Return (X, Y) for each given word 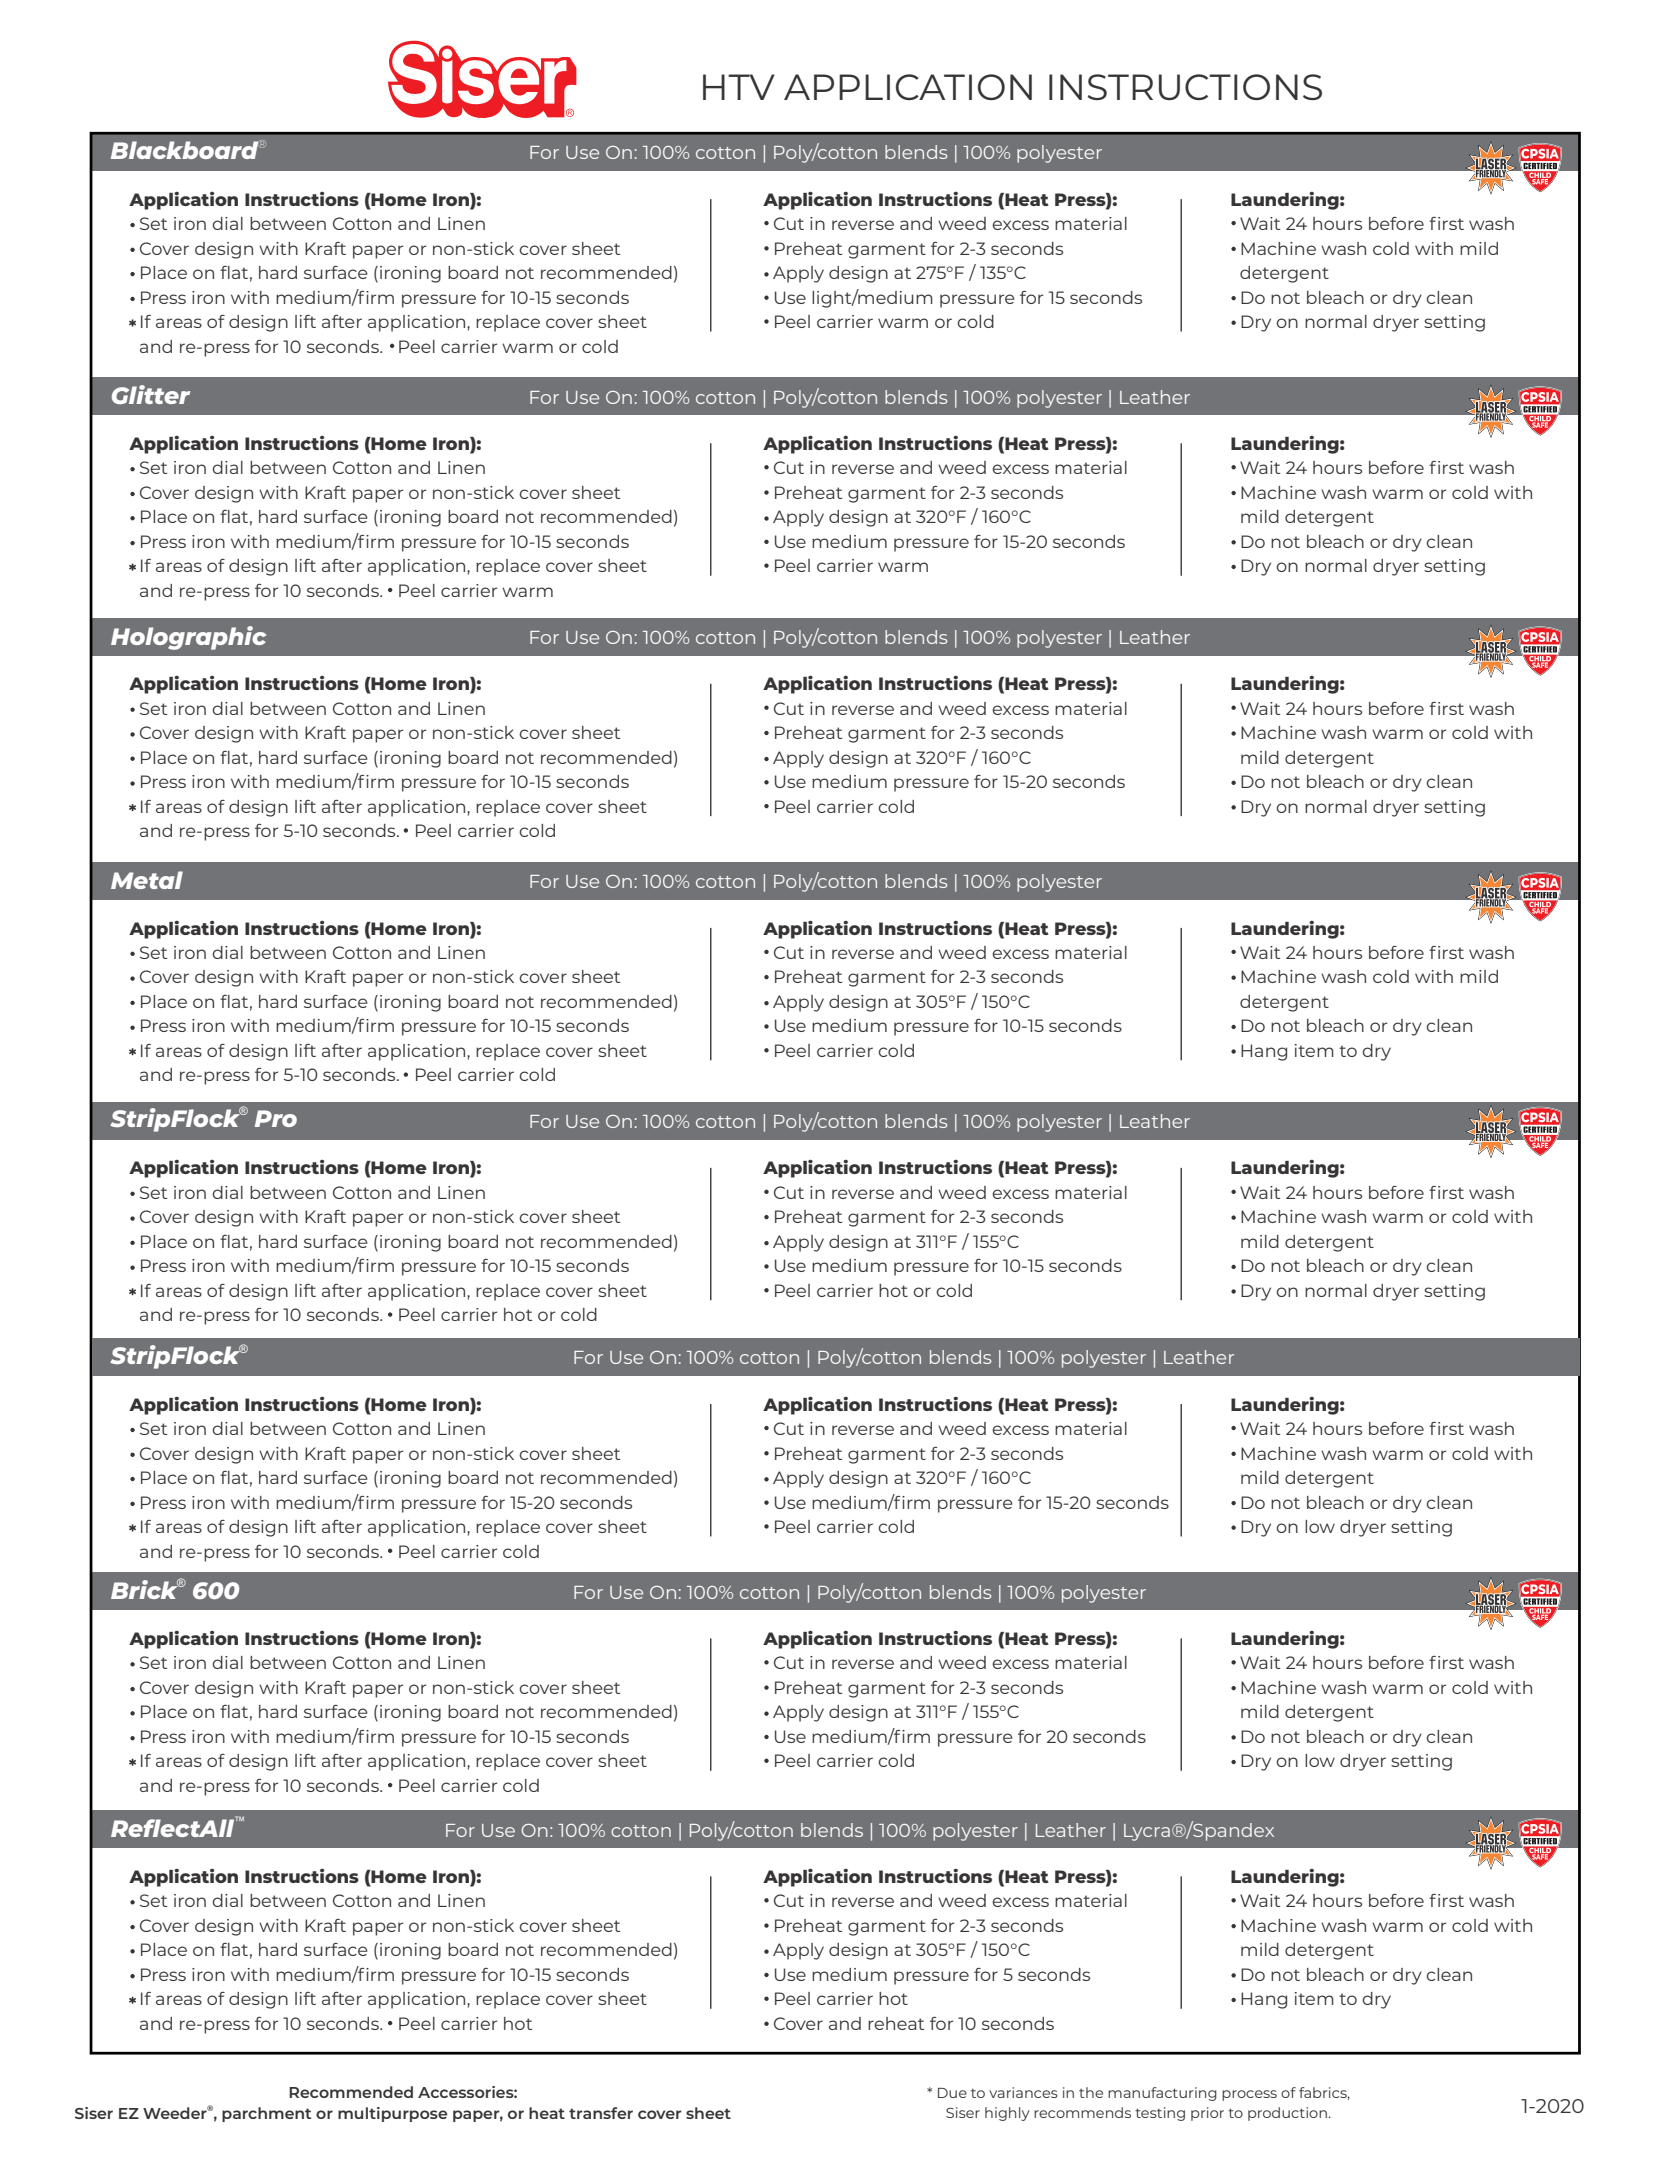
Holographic (188, 638)
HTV (739, 87)
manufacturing (1162, 2094)
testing (1160, 2114)
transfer (601, 2113)
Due (952, 2093)
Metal (147, 880)
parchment (266, 2114)
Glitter (151, 394)
